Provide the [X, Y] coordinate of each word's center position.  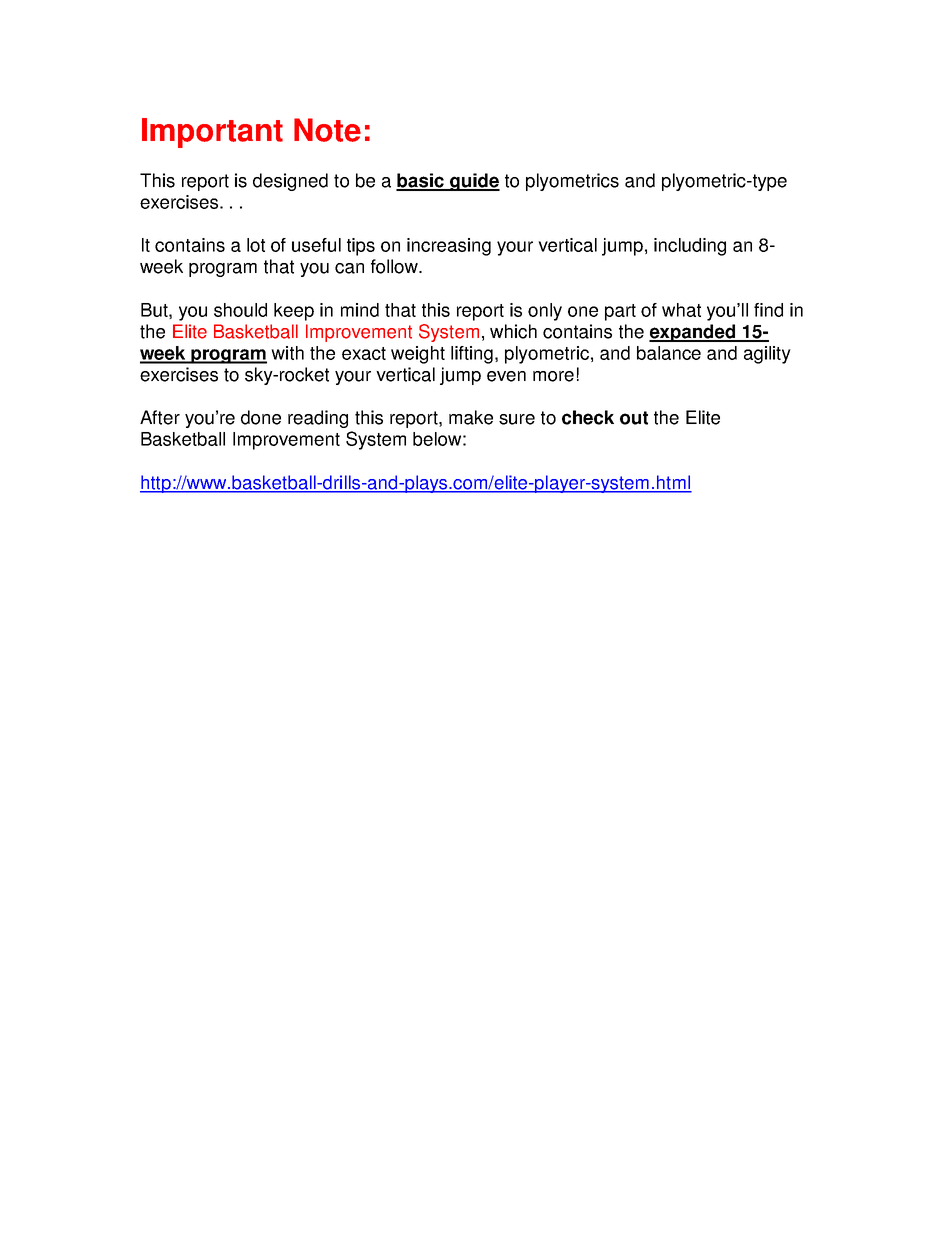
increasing [449, 247]
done [261, 417]
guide [474, 182]
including [690, 247]
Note [327, 130]
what [681, 310]
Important [212, 133]
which [513, 331]
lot [256, 245]
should [240, 310]
